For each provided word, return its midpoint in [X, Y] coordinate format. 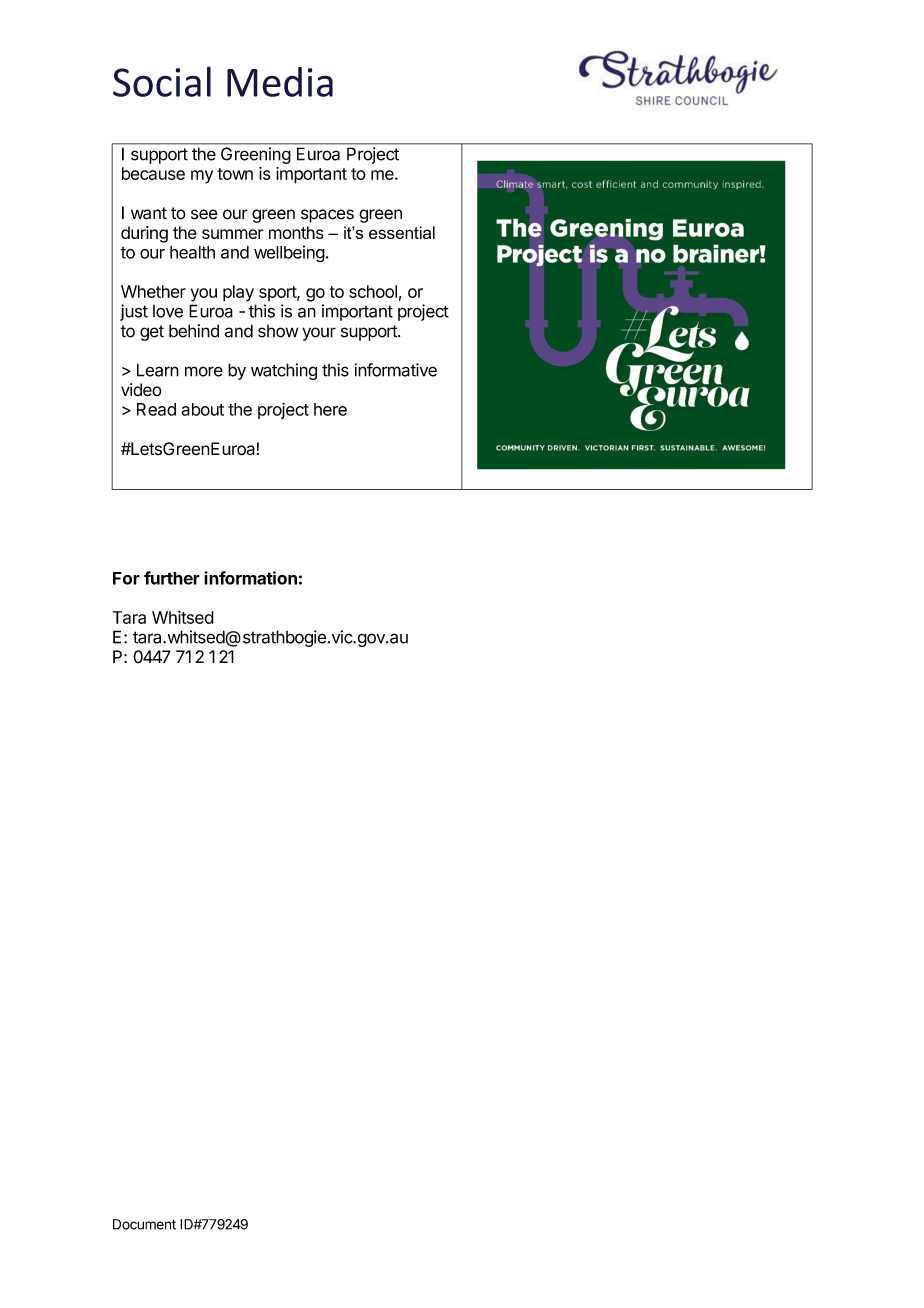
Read [156, 409]
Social [162, 81]
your [319, 334]
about [202, 409]
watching [284, 371]
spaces [327, 216]
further [172, 578]
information [250, 578]
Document [144, 1224]
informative [396, 370]
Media [280, 82]
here [330, 409]
